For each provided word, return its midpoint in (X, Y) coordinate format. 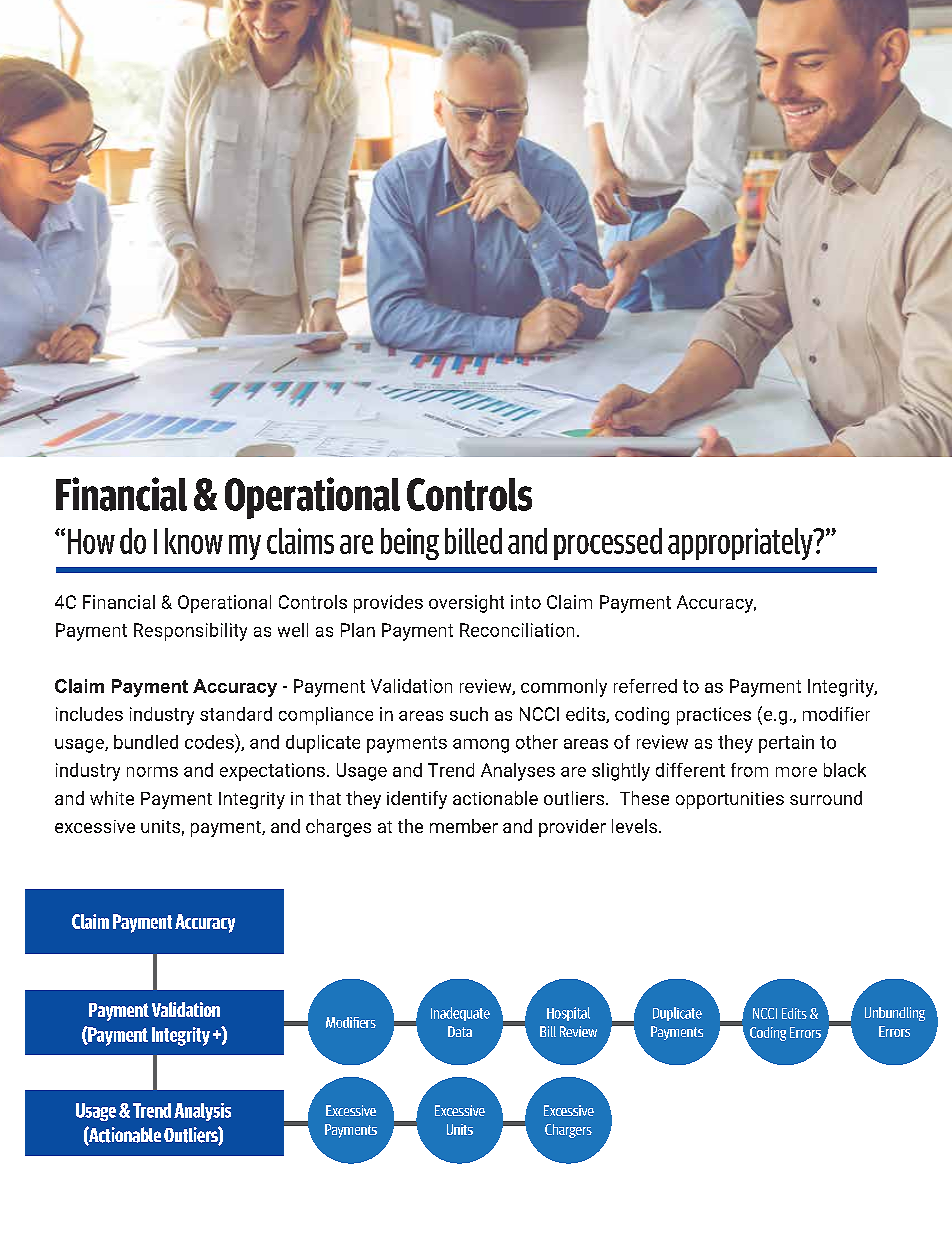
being (410, 544)
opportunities (730, 800)
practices (714, 716)
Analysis (202, 1112)
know (194, 541)
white (112, 798)
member (464, 826)
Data (460, 1031)
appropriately (741, 544)
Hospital (568, 1014)
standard (236, 714)
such (469, 714)
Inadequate (460, 1014)
